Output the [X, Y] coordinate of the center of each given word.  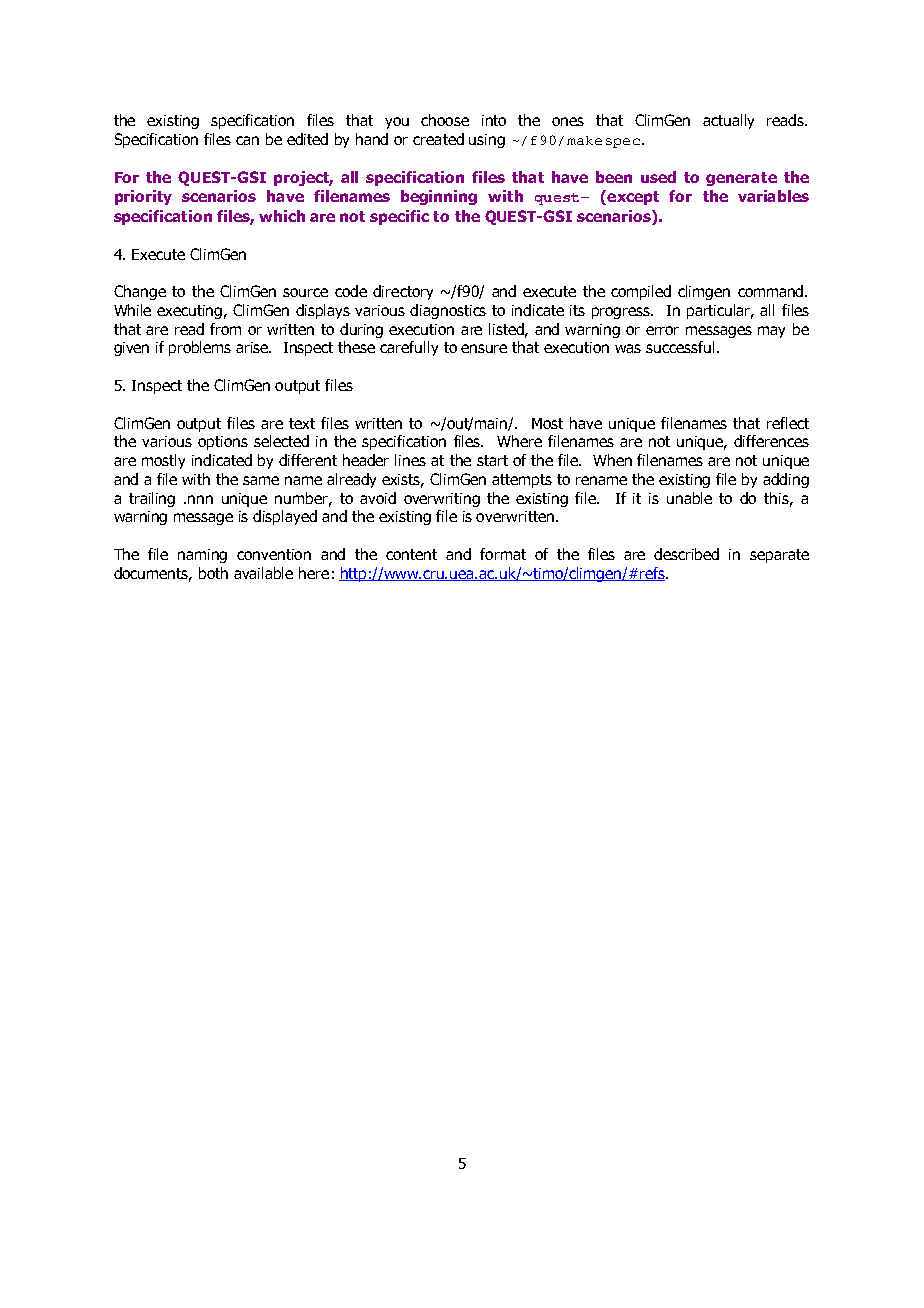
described [686, 554]
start [492, 460]
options [223, 443]
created [438, 139]
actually [728, 121]
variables [773, 196]
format [503, 554]
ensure [484, 348]
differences [771, 441]
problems [200, 348]
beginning [439, 197]
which [282, 216]
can [247, 140]
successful [682, 347]
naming [202, 556]
